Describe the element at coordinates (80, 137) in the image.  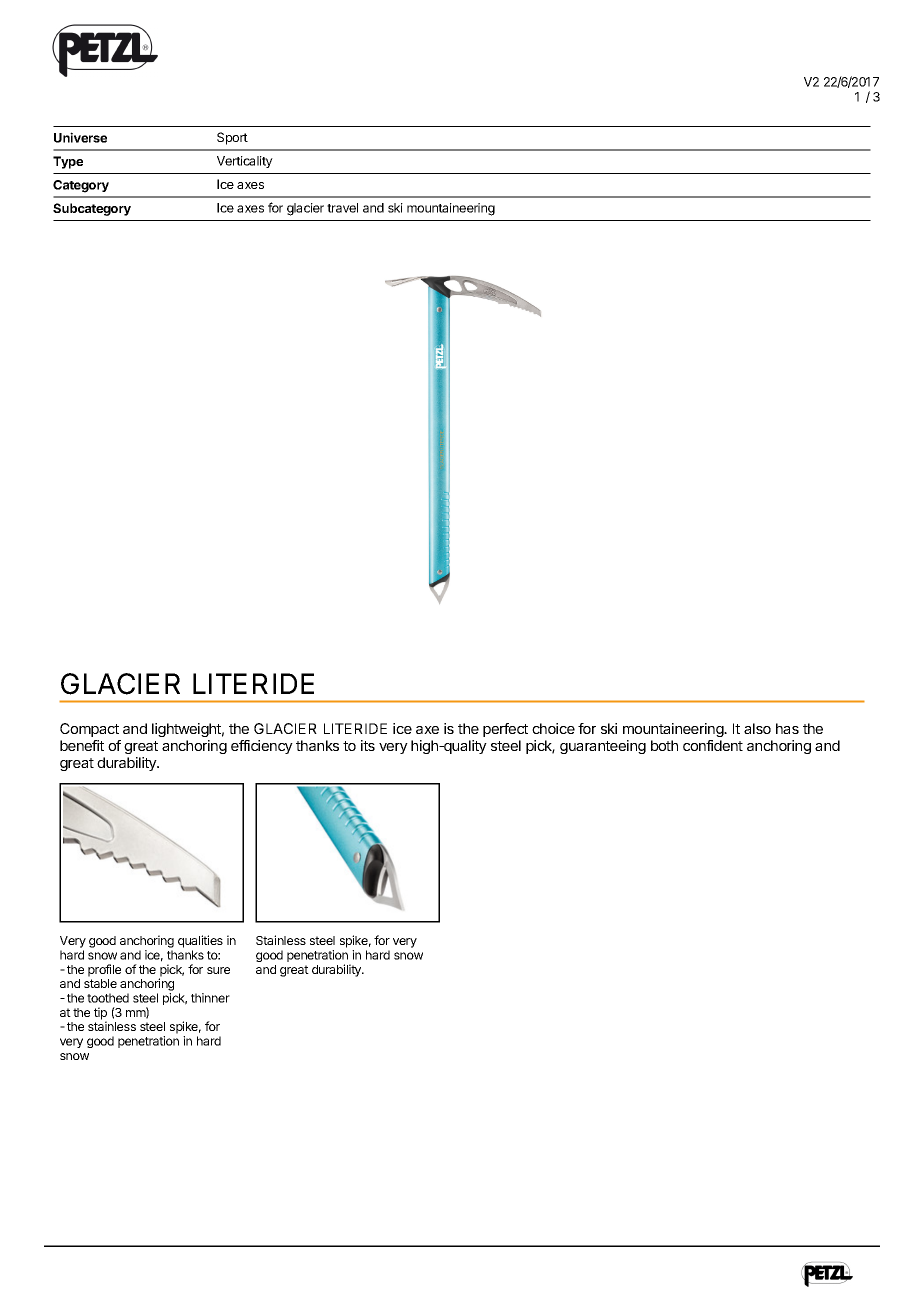
I see `Universe` at that location.
